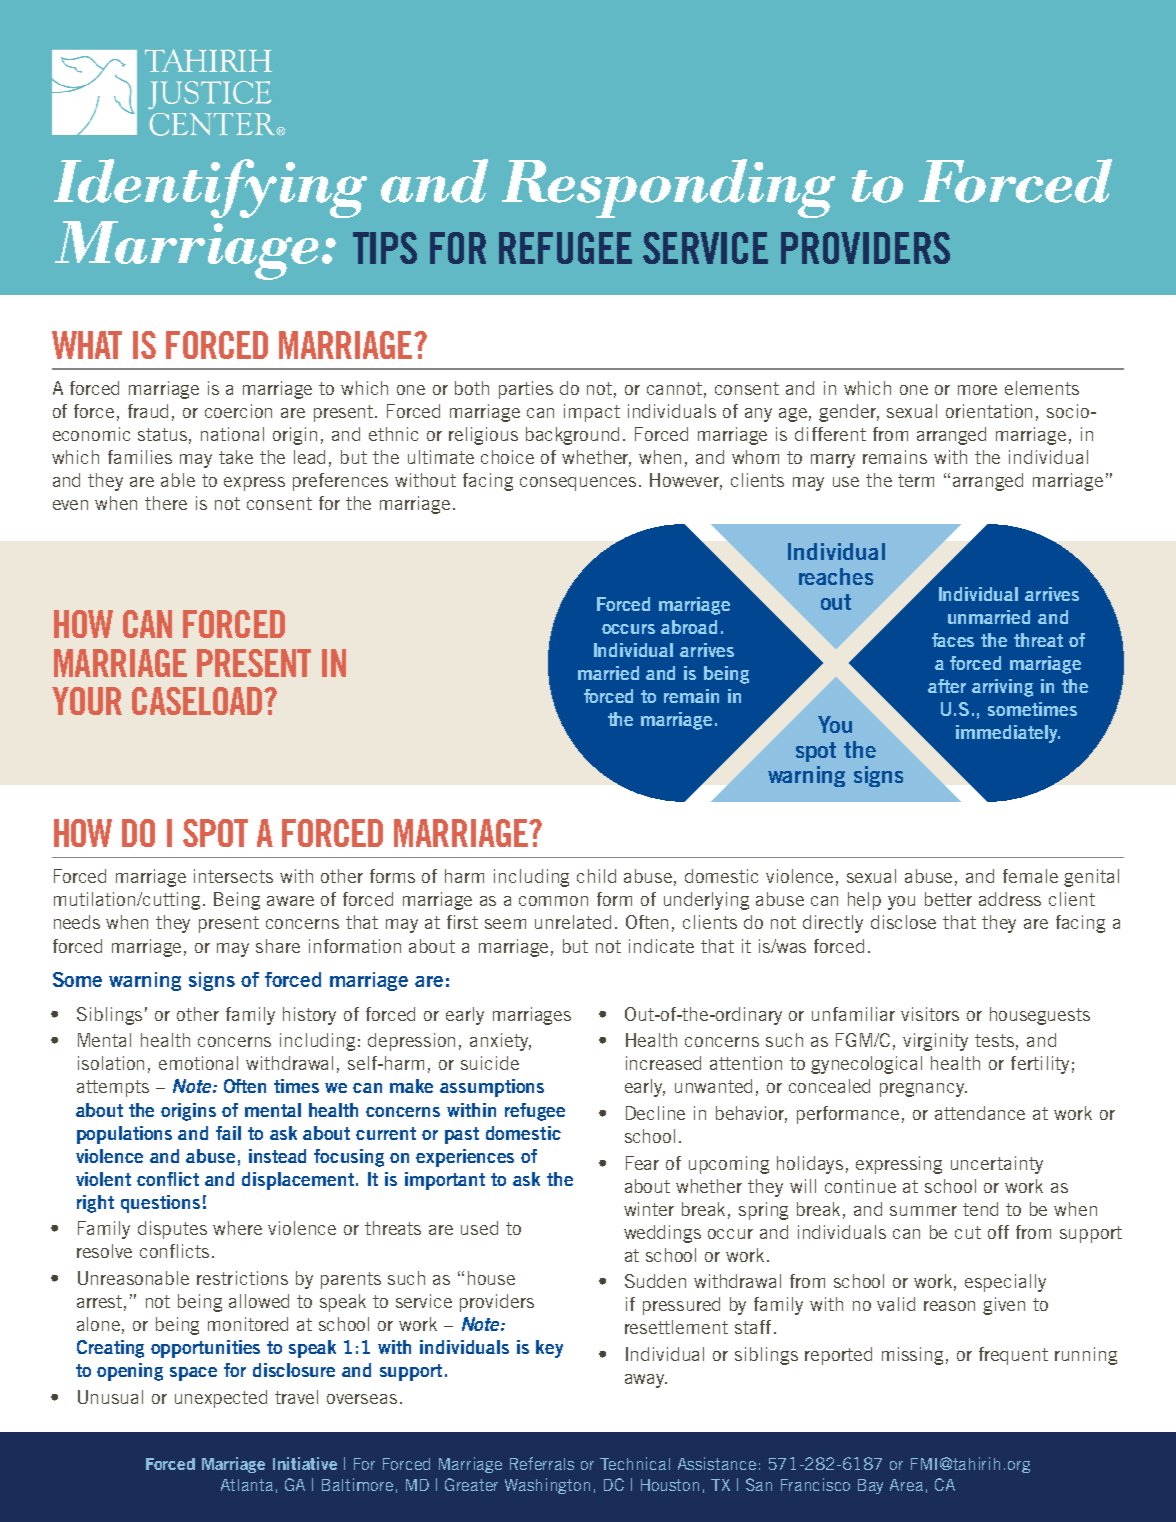  What do you see at coordinates (596, 876) in the document?
I see `child` at bounding box center [596, 876].
